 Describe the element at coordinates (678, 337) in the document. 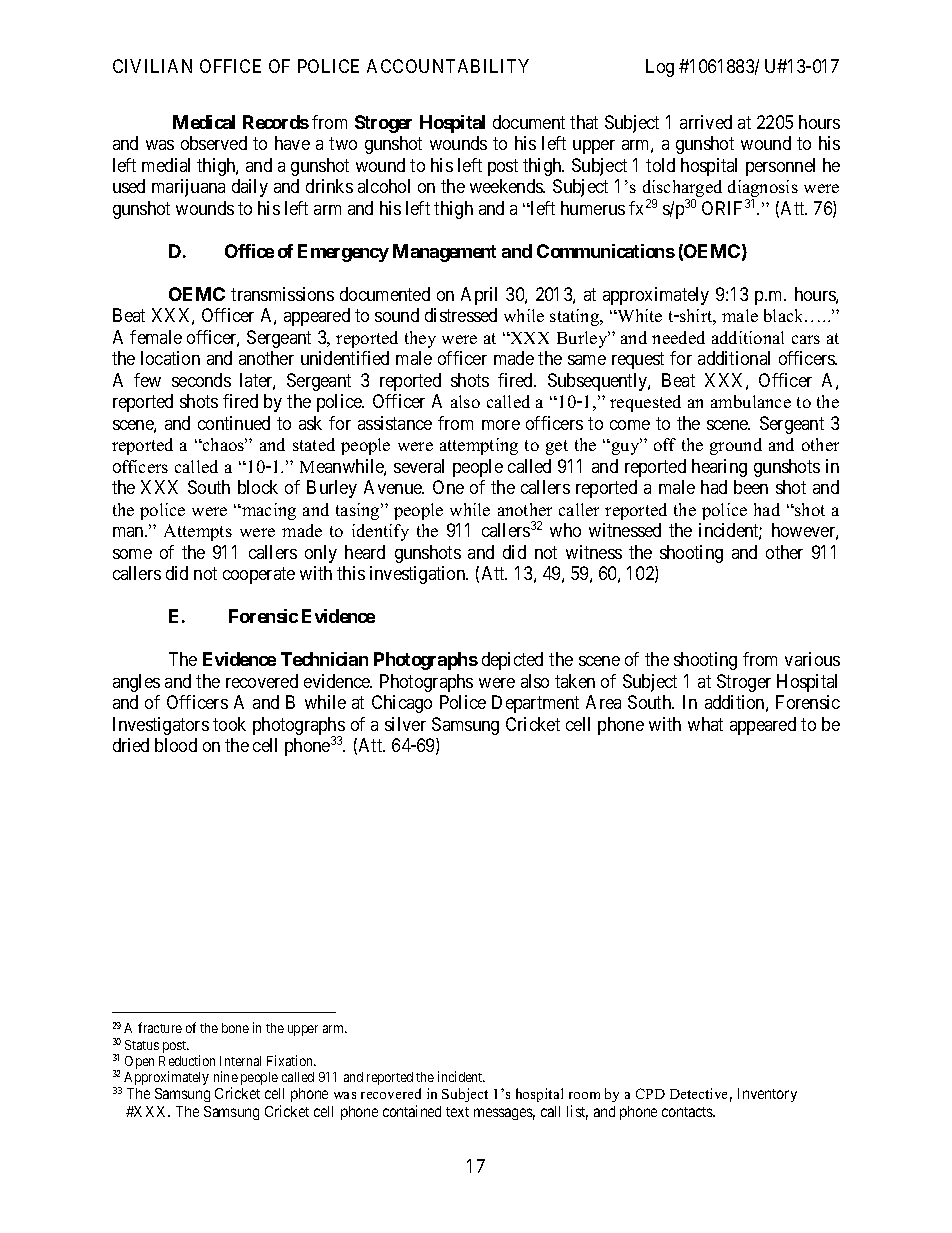

I see `needed` at that location.
